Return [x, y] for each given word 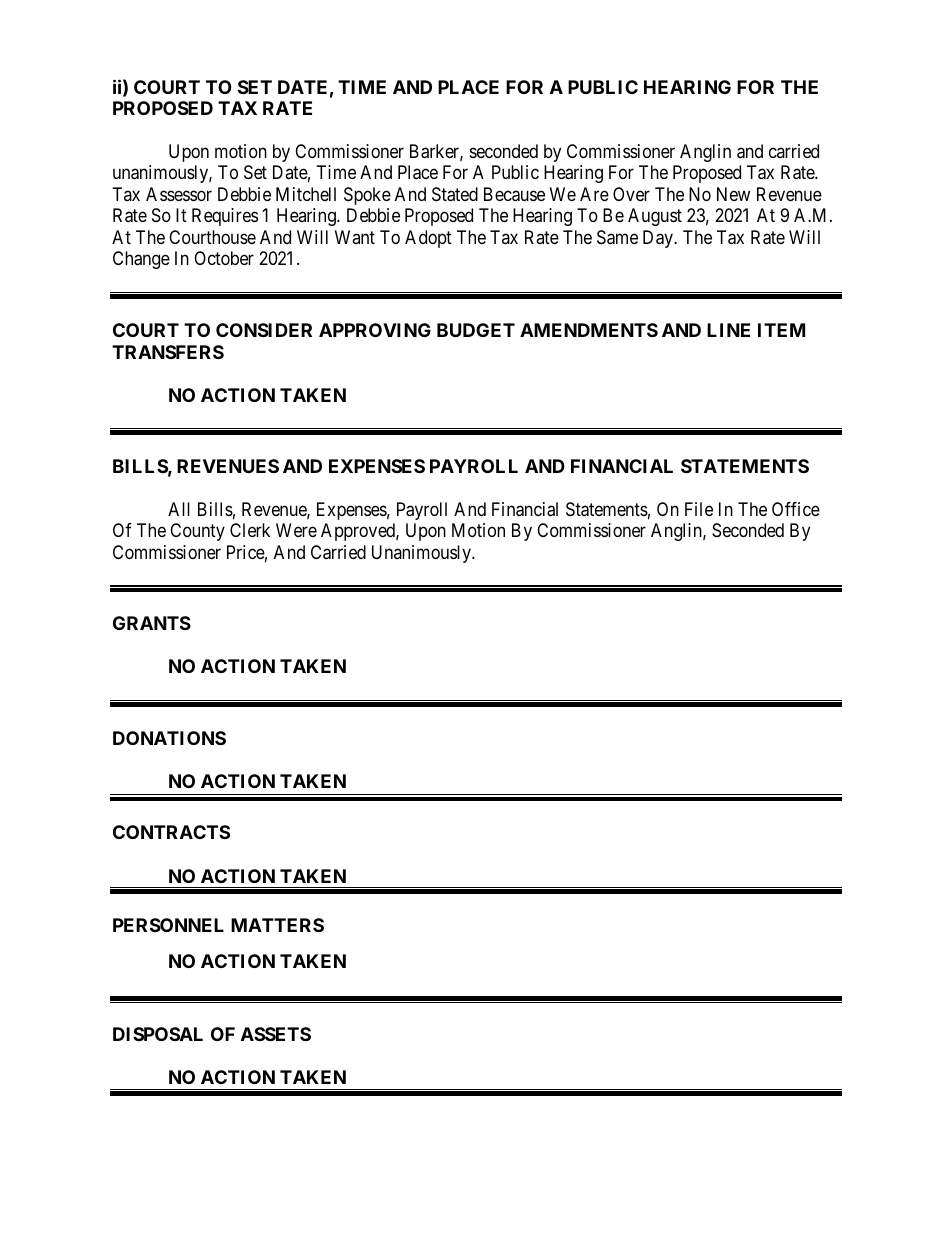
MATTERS [277, 925]
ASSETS [276, 1034]
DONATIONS [169, 738]
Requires [225, 217]
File [699, 509]
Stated [455, 194]
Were [296, 530]
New [733, 194]
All [179, 509]
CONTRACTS [171, 832]
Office [796, 509]
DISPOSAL [158, 1034]
